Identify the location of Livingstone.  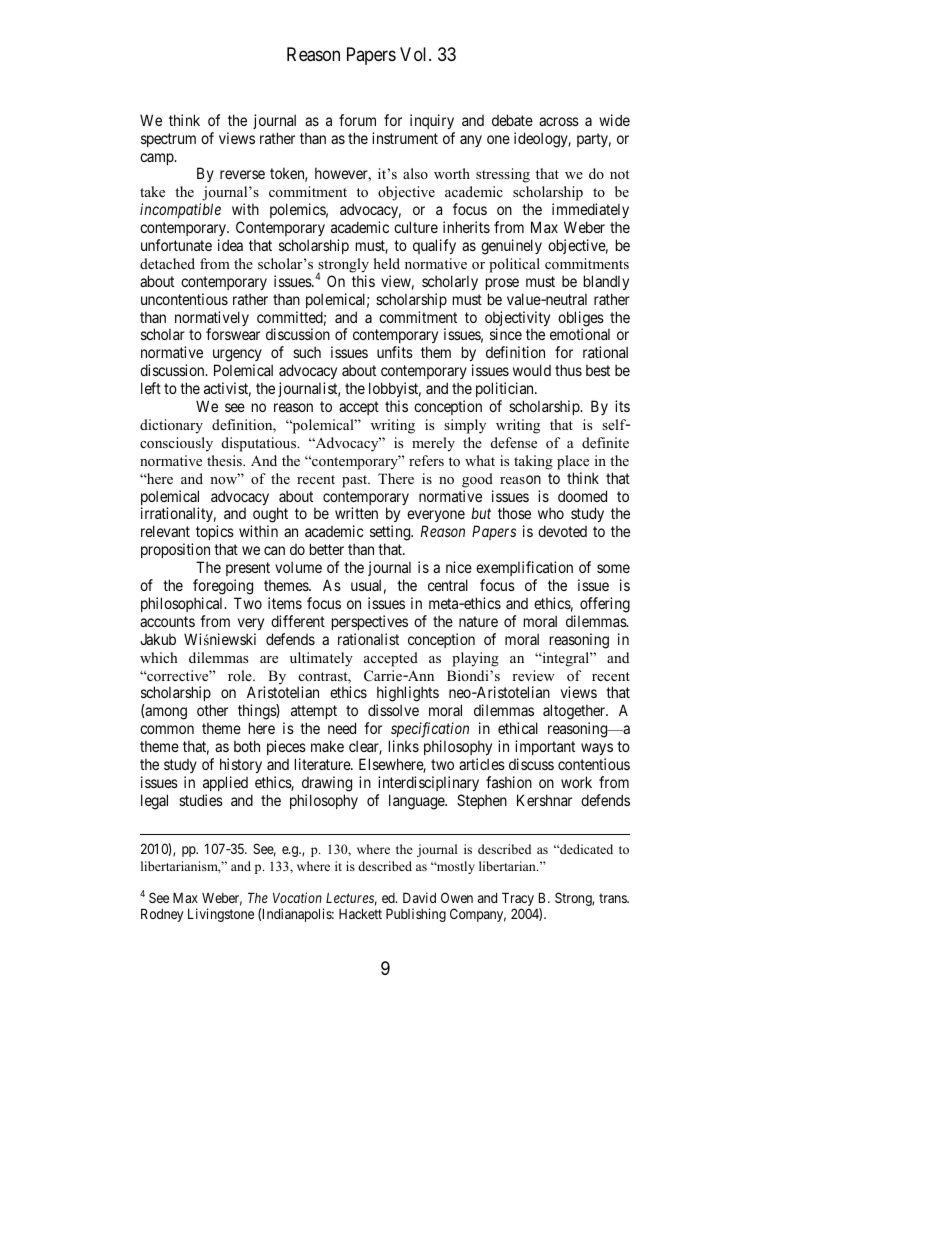
(221, 915).
